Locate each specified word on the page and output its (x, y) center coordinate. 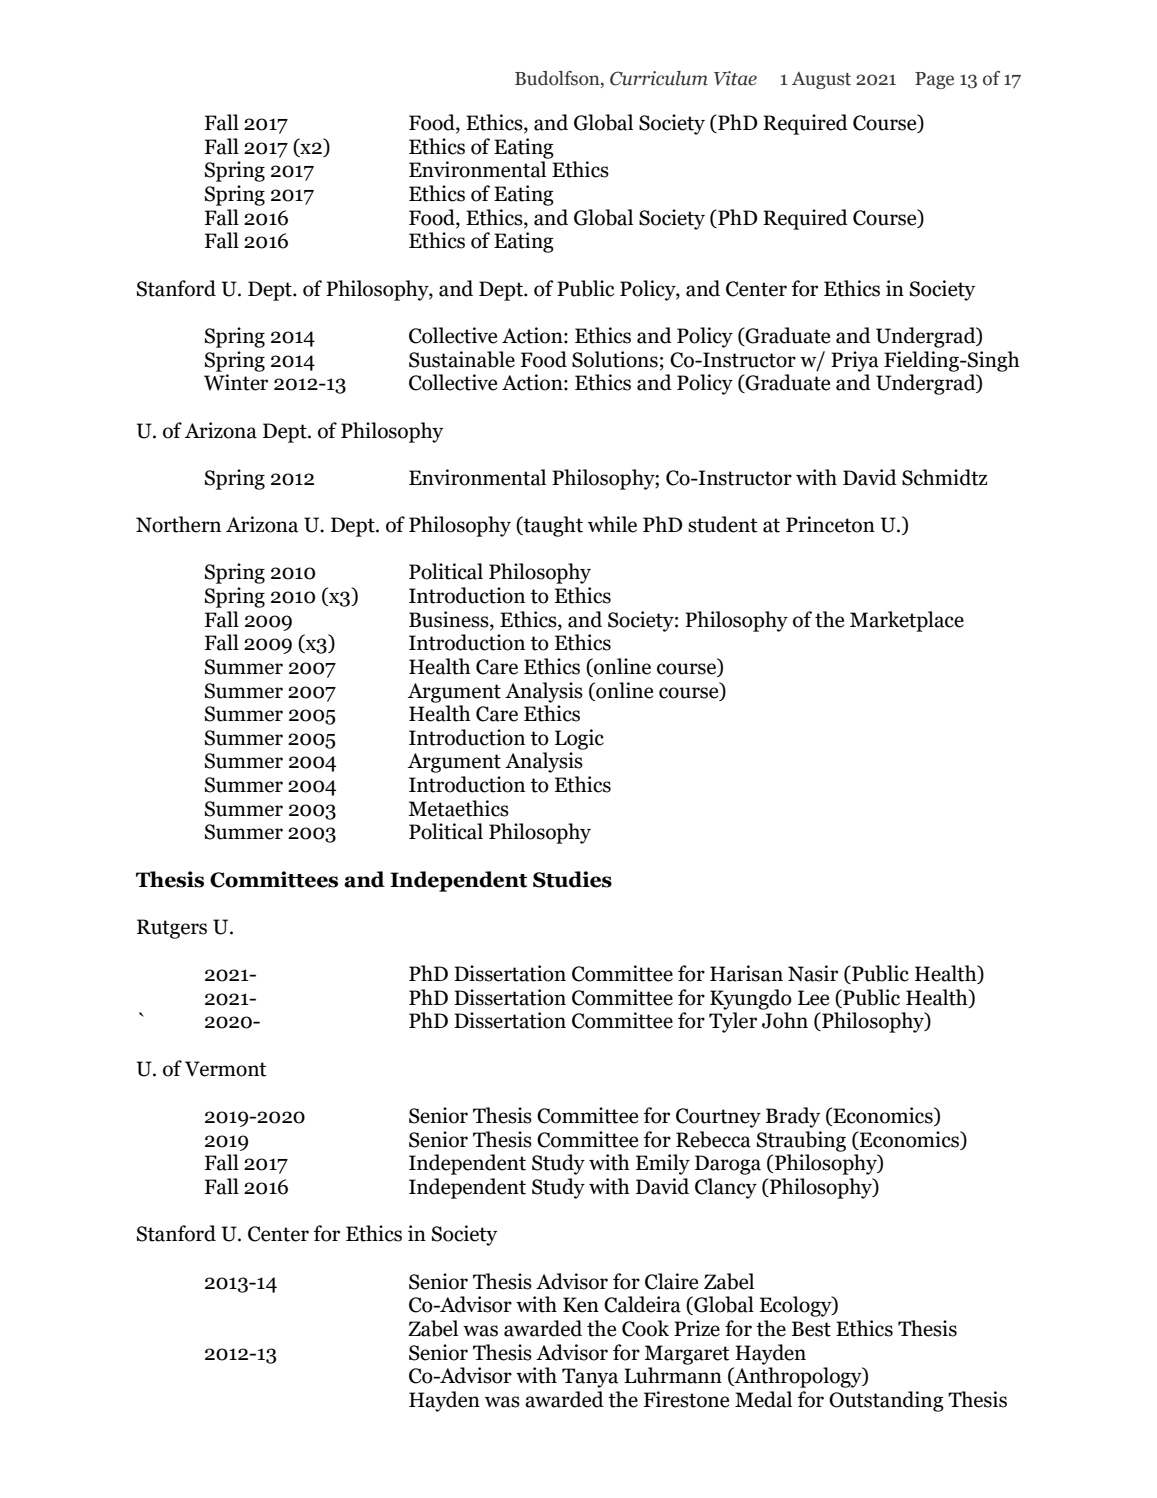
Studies (572, 879)
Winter (236, 382)
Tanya (590, 1378)
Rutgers (172, 929)
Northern (178, 524)
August (821, 80)
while (612, 524)
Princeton (830, 524)
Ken (581, 1305)
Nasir (813, 973)
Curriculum (659, 78)
